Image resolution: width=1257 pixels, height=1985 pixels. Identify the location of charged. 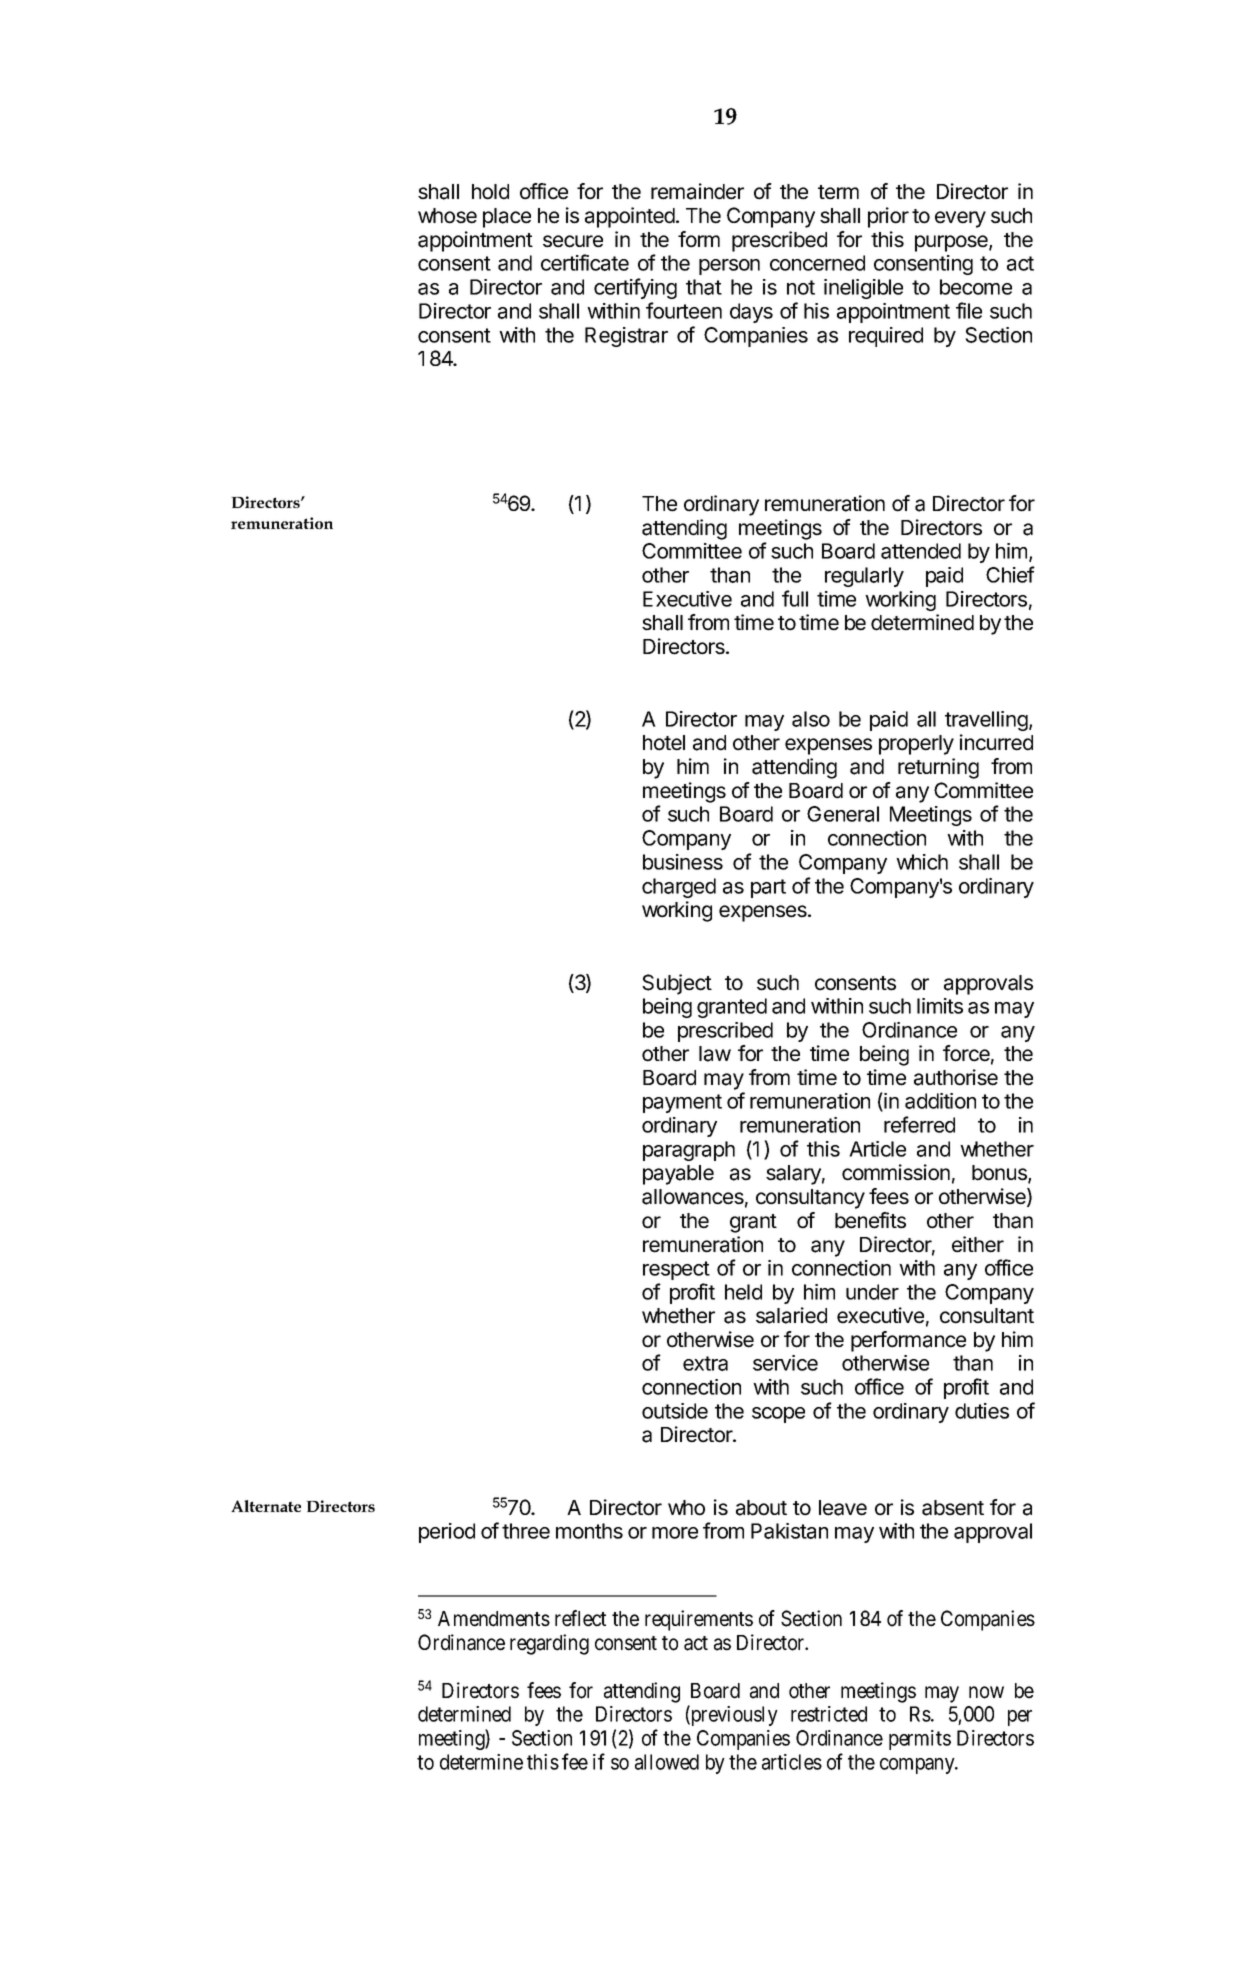
(679, 888).
